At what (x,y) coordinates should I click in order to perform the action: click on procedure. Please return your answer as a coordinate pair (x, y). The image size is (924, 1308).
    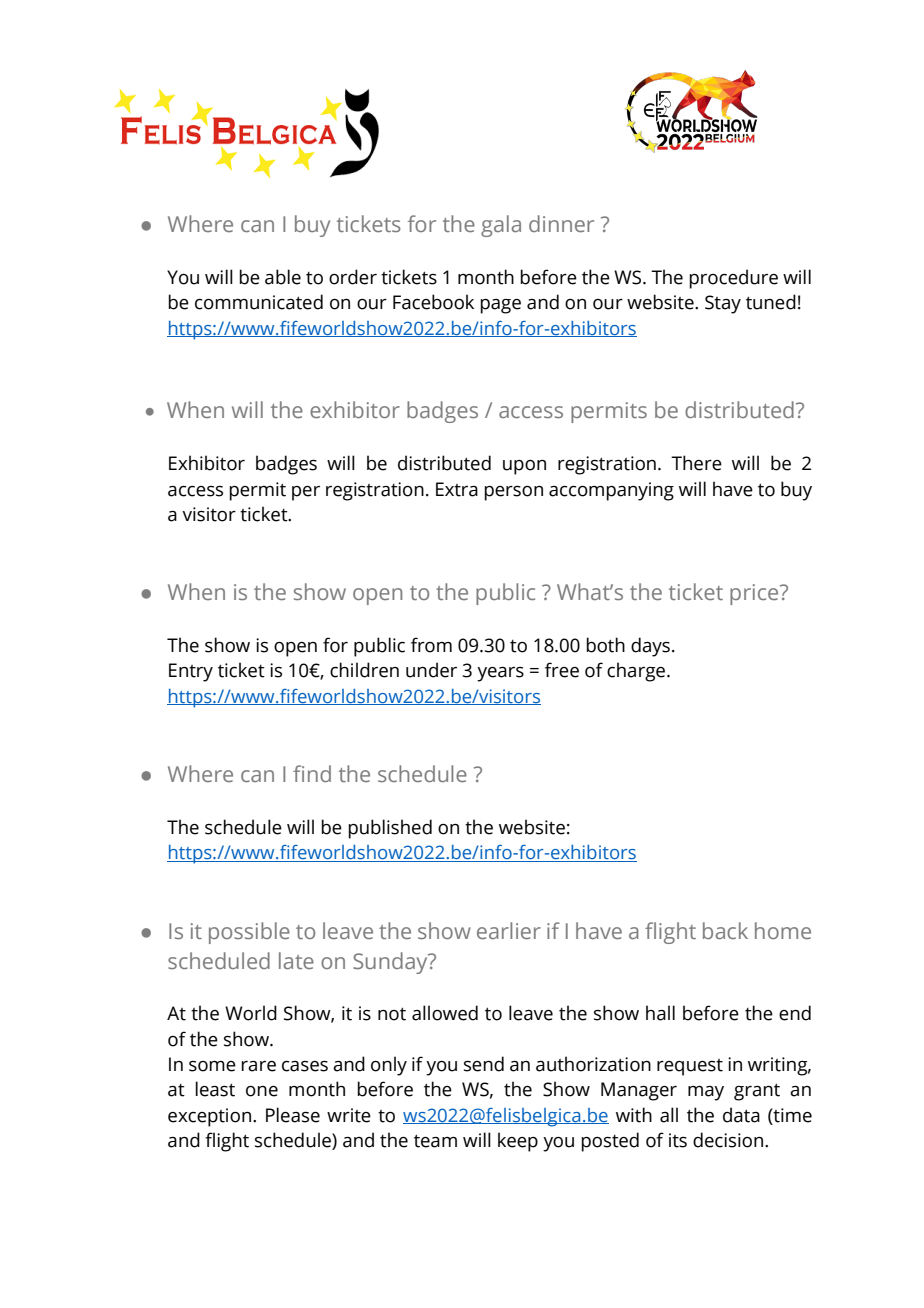
    Looking at the image, I should click on (733, 279).
